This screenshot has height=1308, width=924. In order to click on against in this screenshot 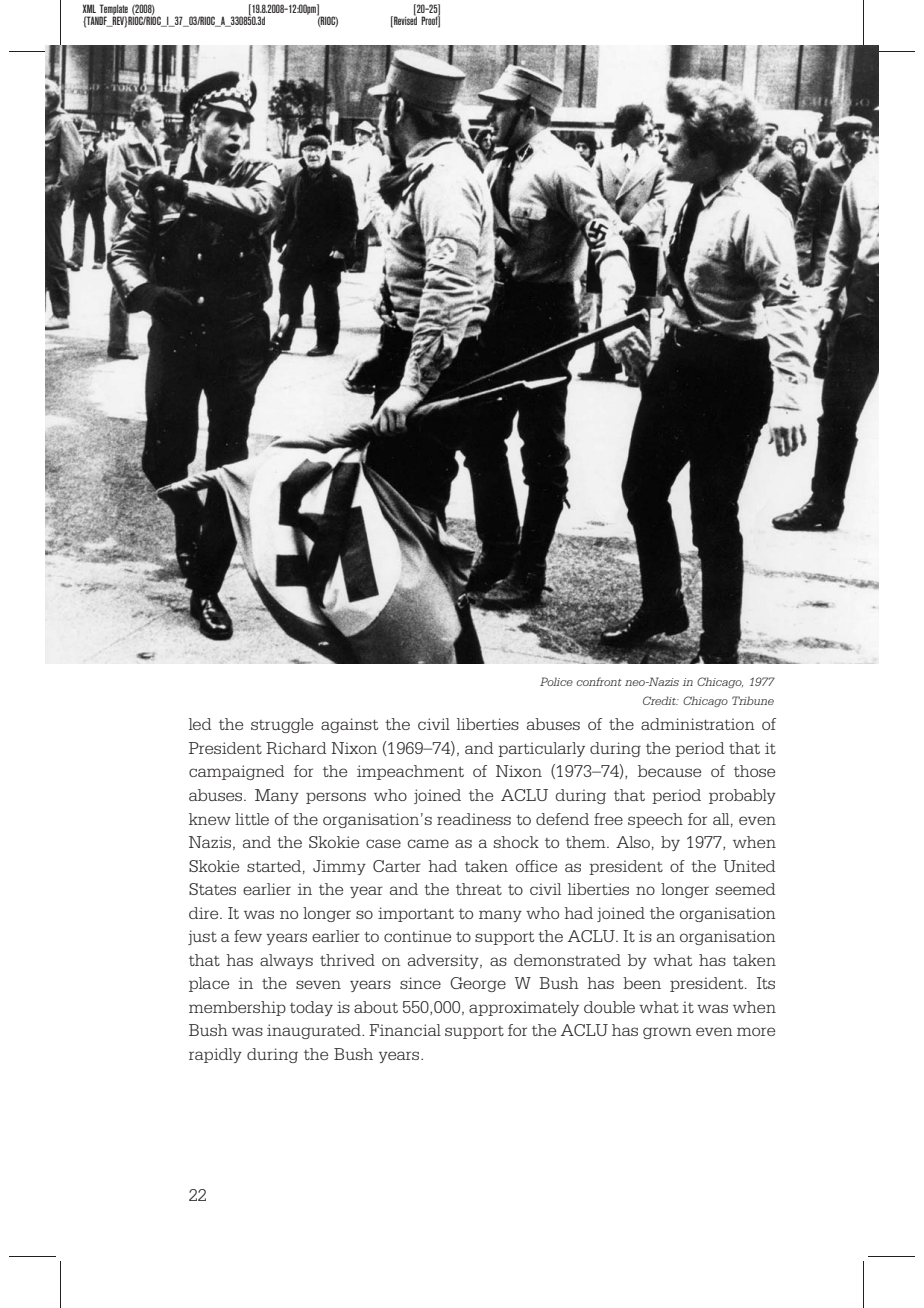, I will do `click(349, 725)`.
